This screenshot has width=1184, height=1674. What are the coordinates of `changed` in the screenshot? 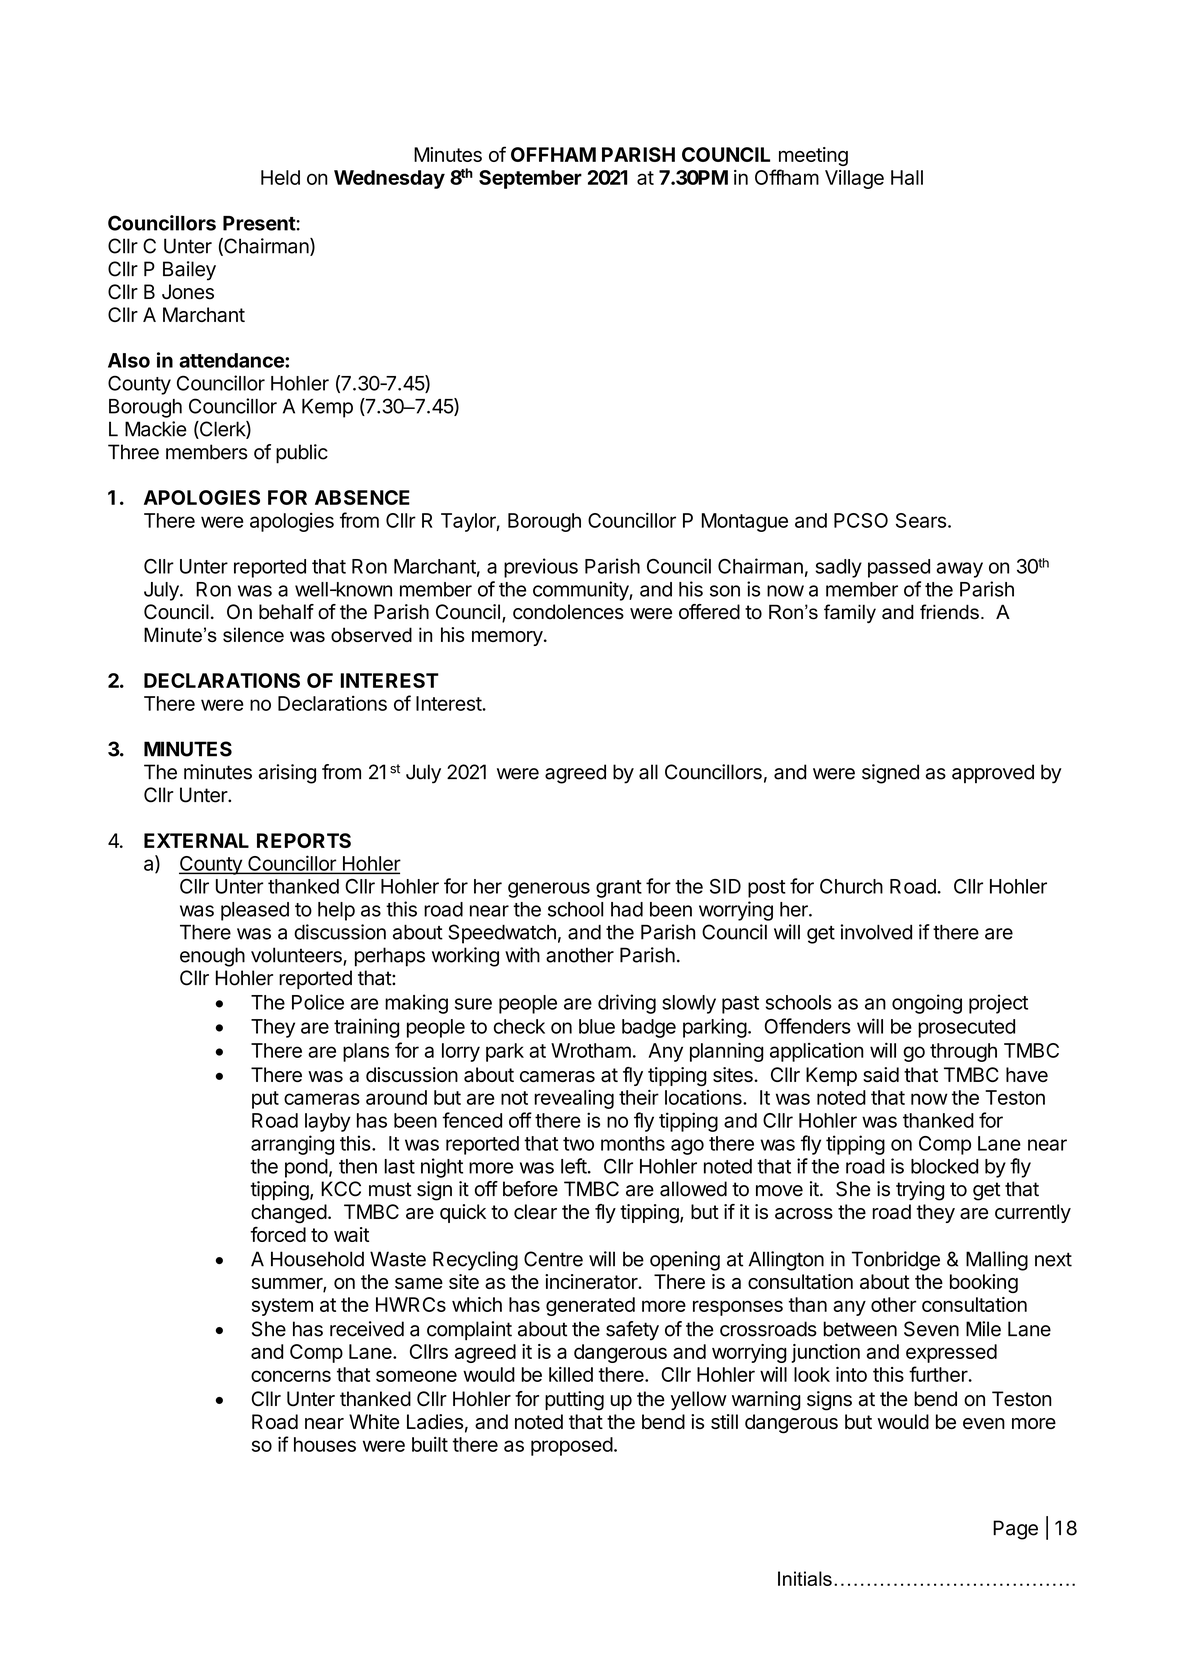 It's located at (289, 1214).
